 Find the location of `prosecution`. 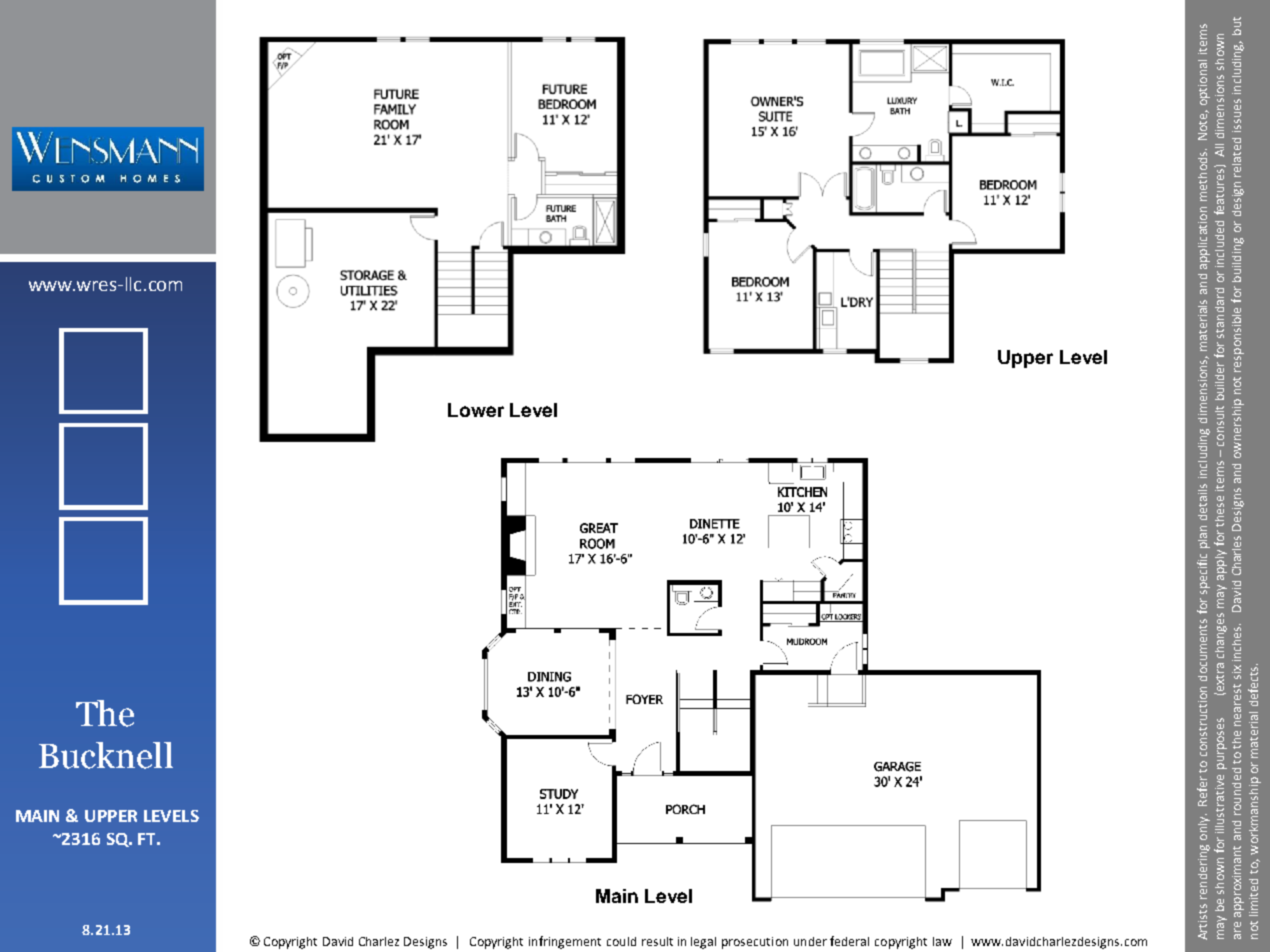

prosecution is located at coordinates (755, 943).
